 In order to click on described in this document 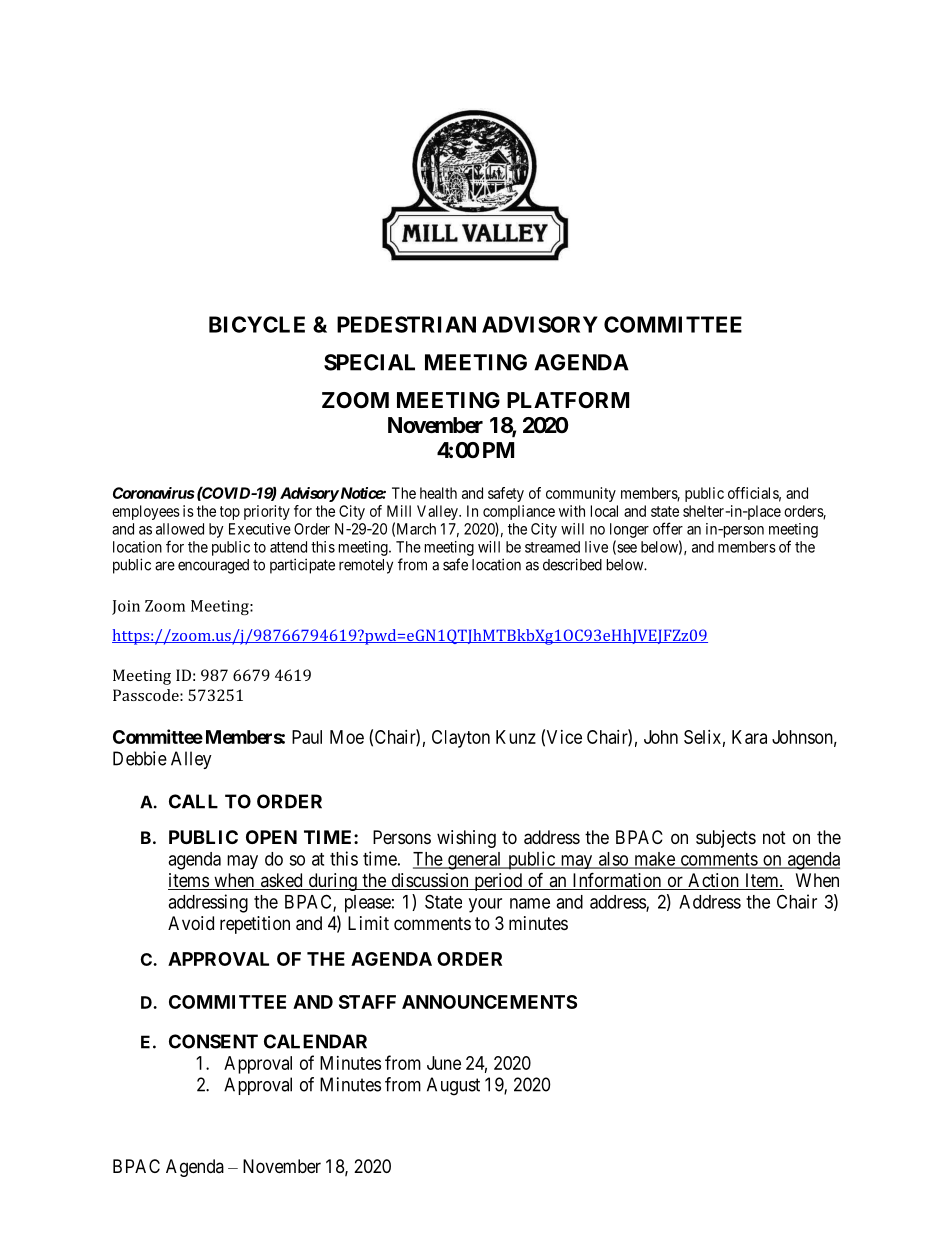, I will do `click(572, 564)`.
